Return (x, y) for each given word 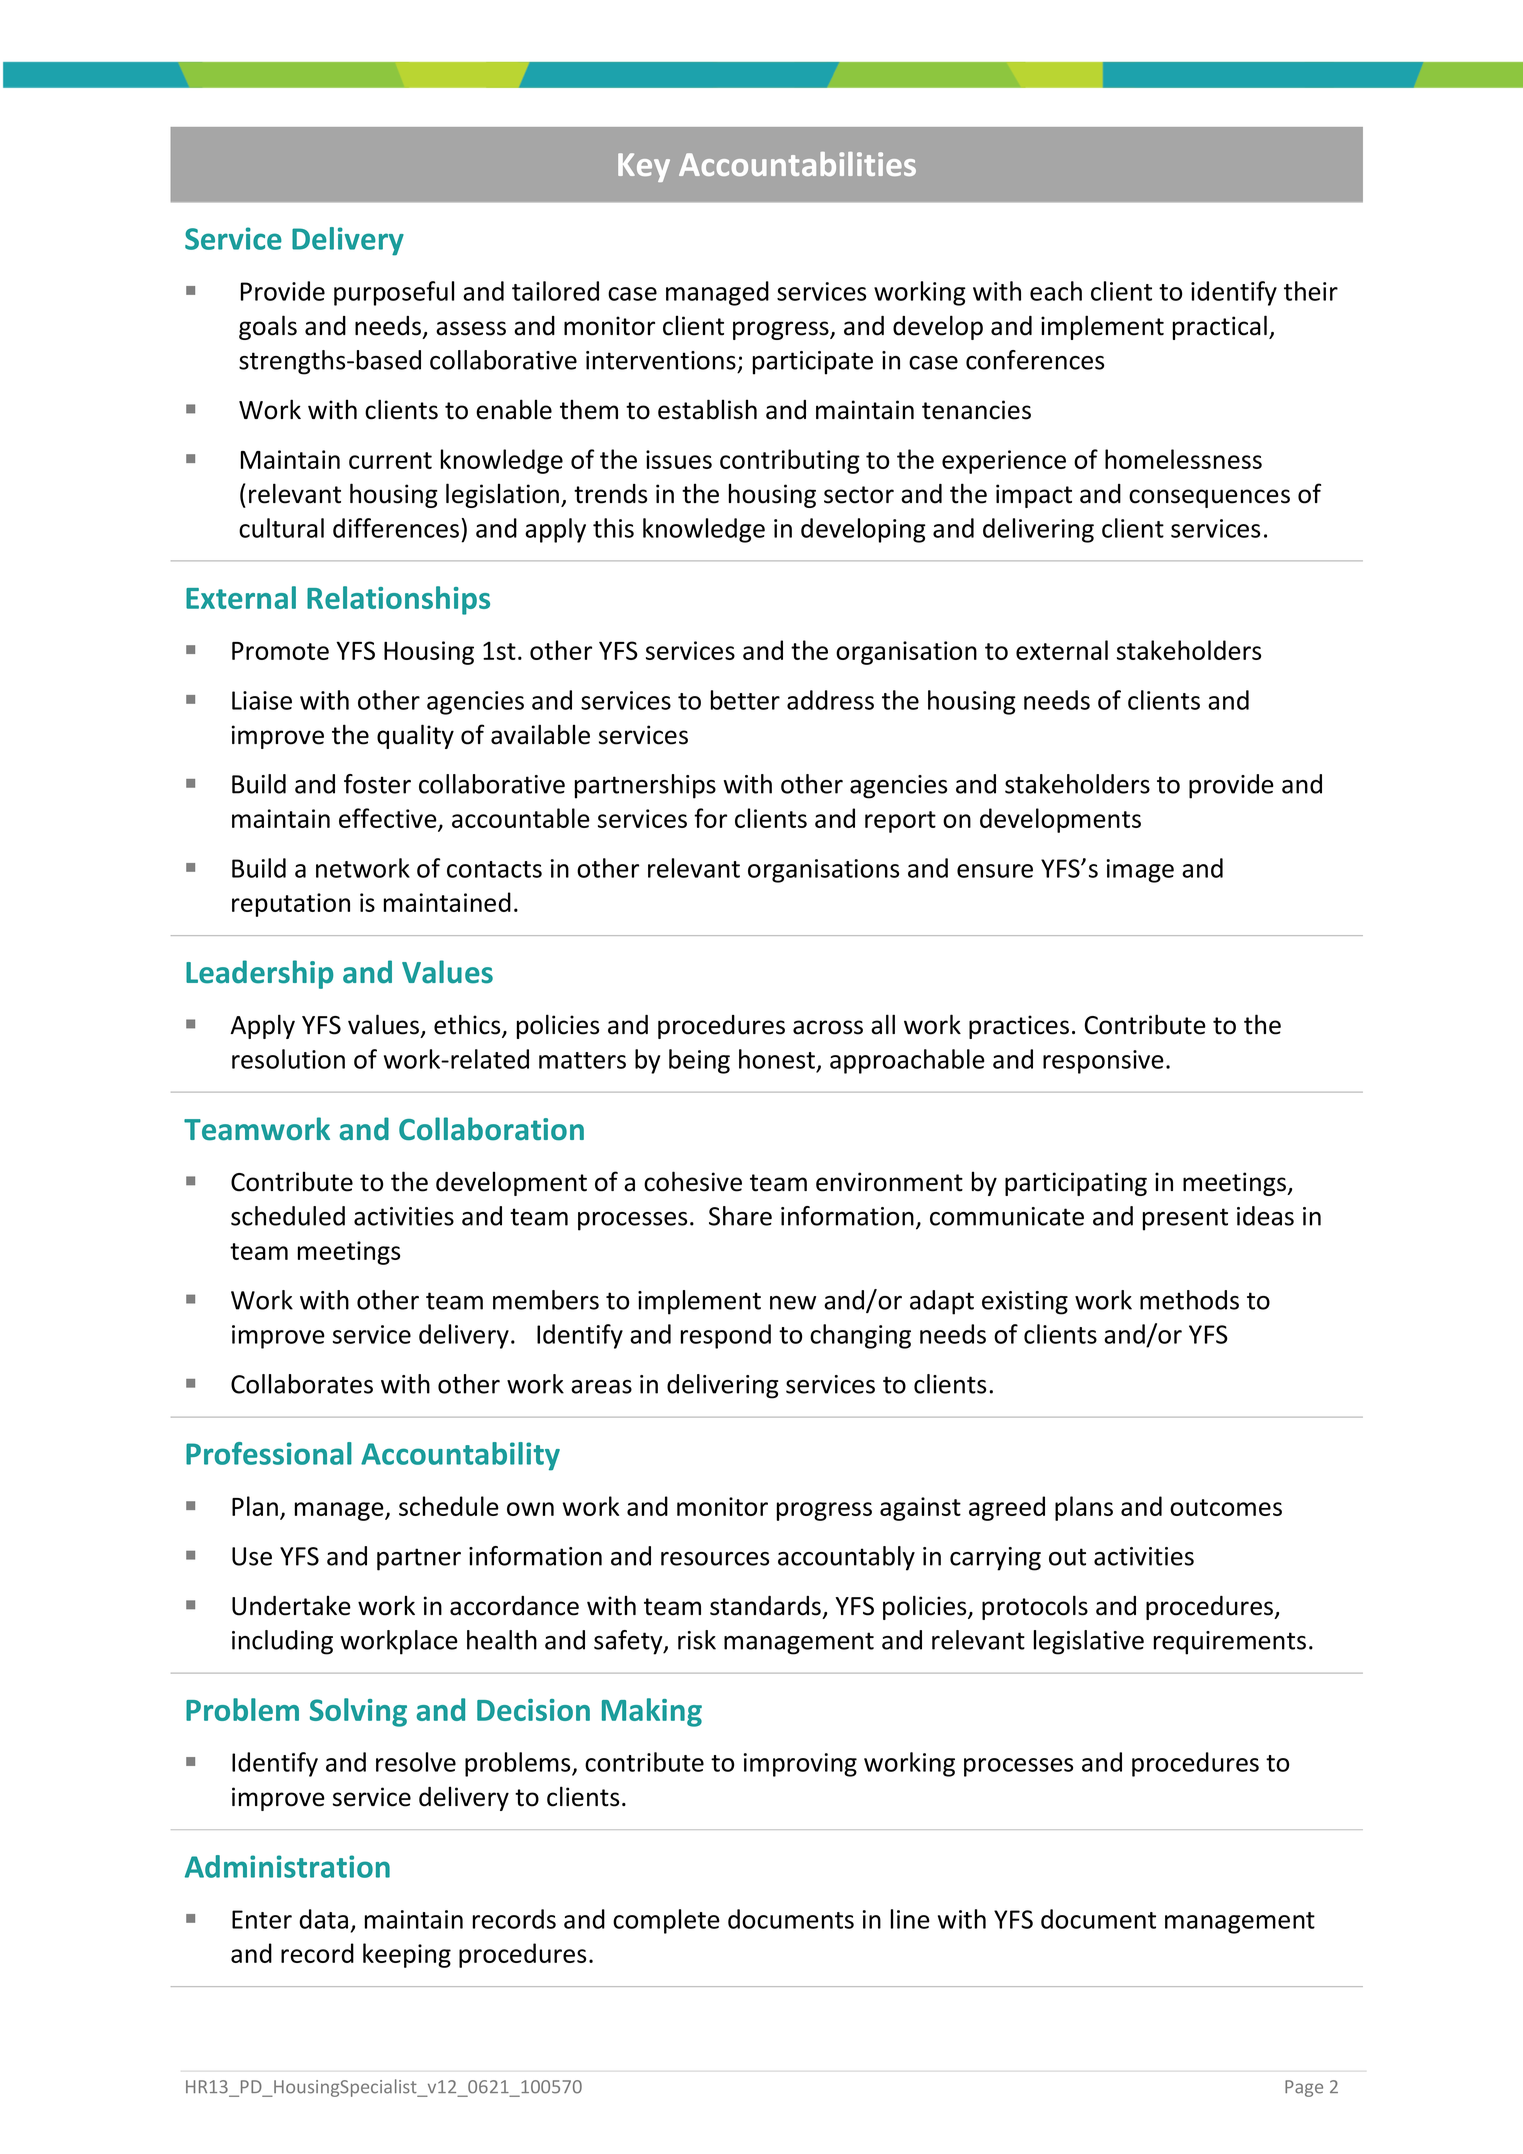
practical (1220, 327)
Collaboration (491, 1129)
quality (415, 736)
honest (777, 1059)
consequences (1209, 498)
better (745, 700)
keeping (407, 1955)
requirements (1230, 1643)
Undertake (291, 1605)
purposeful (394, 293)
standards (765, 1606)
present (1185, 1219)
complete (666, 1921)
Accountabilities (797, 164)
